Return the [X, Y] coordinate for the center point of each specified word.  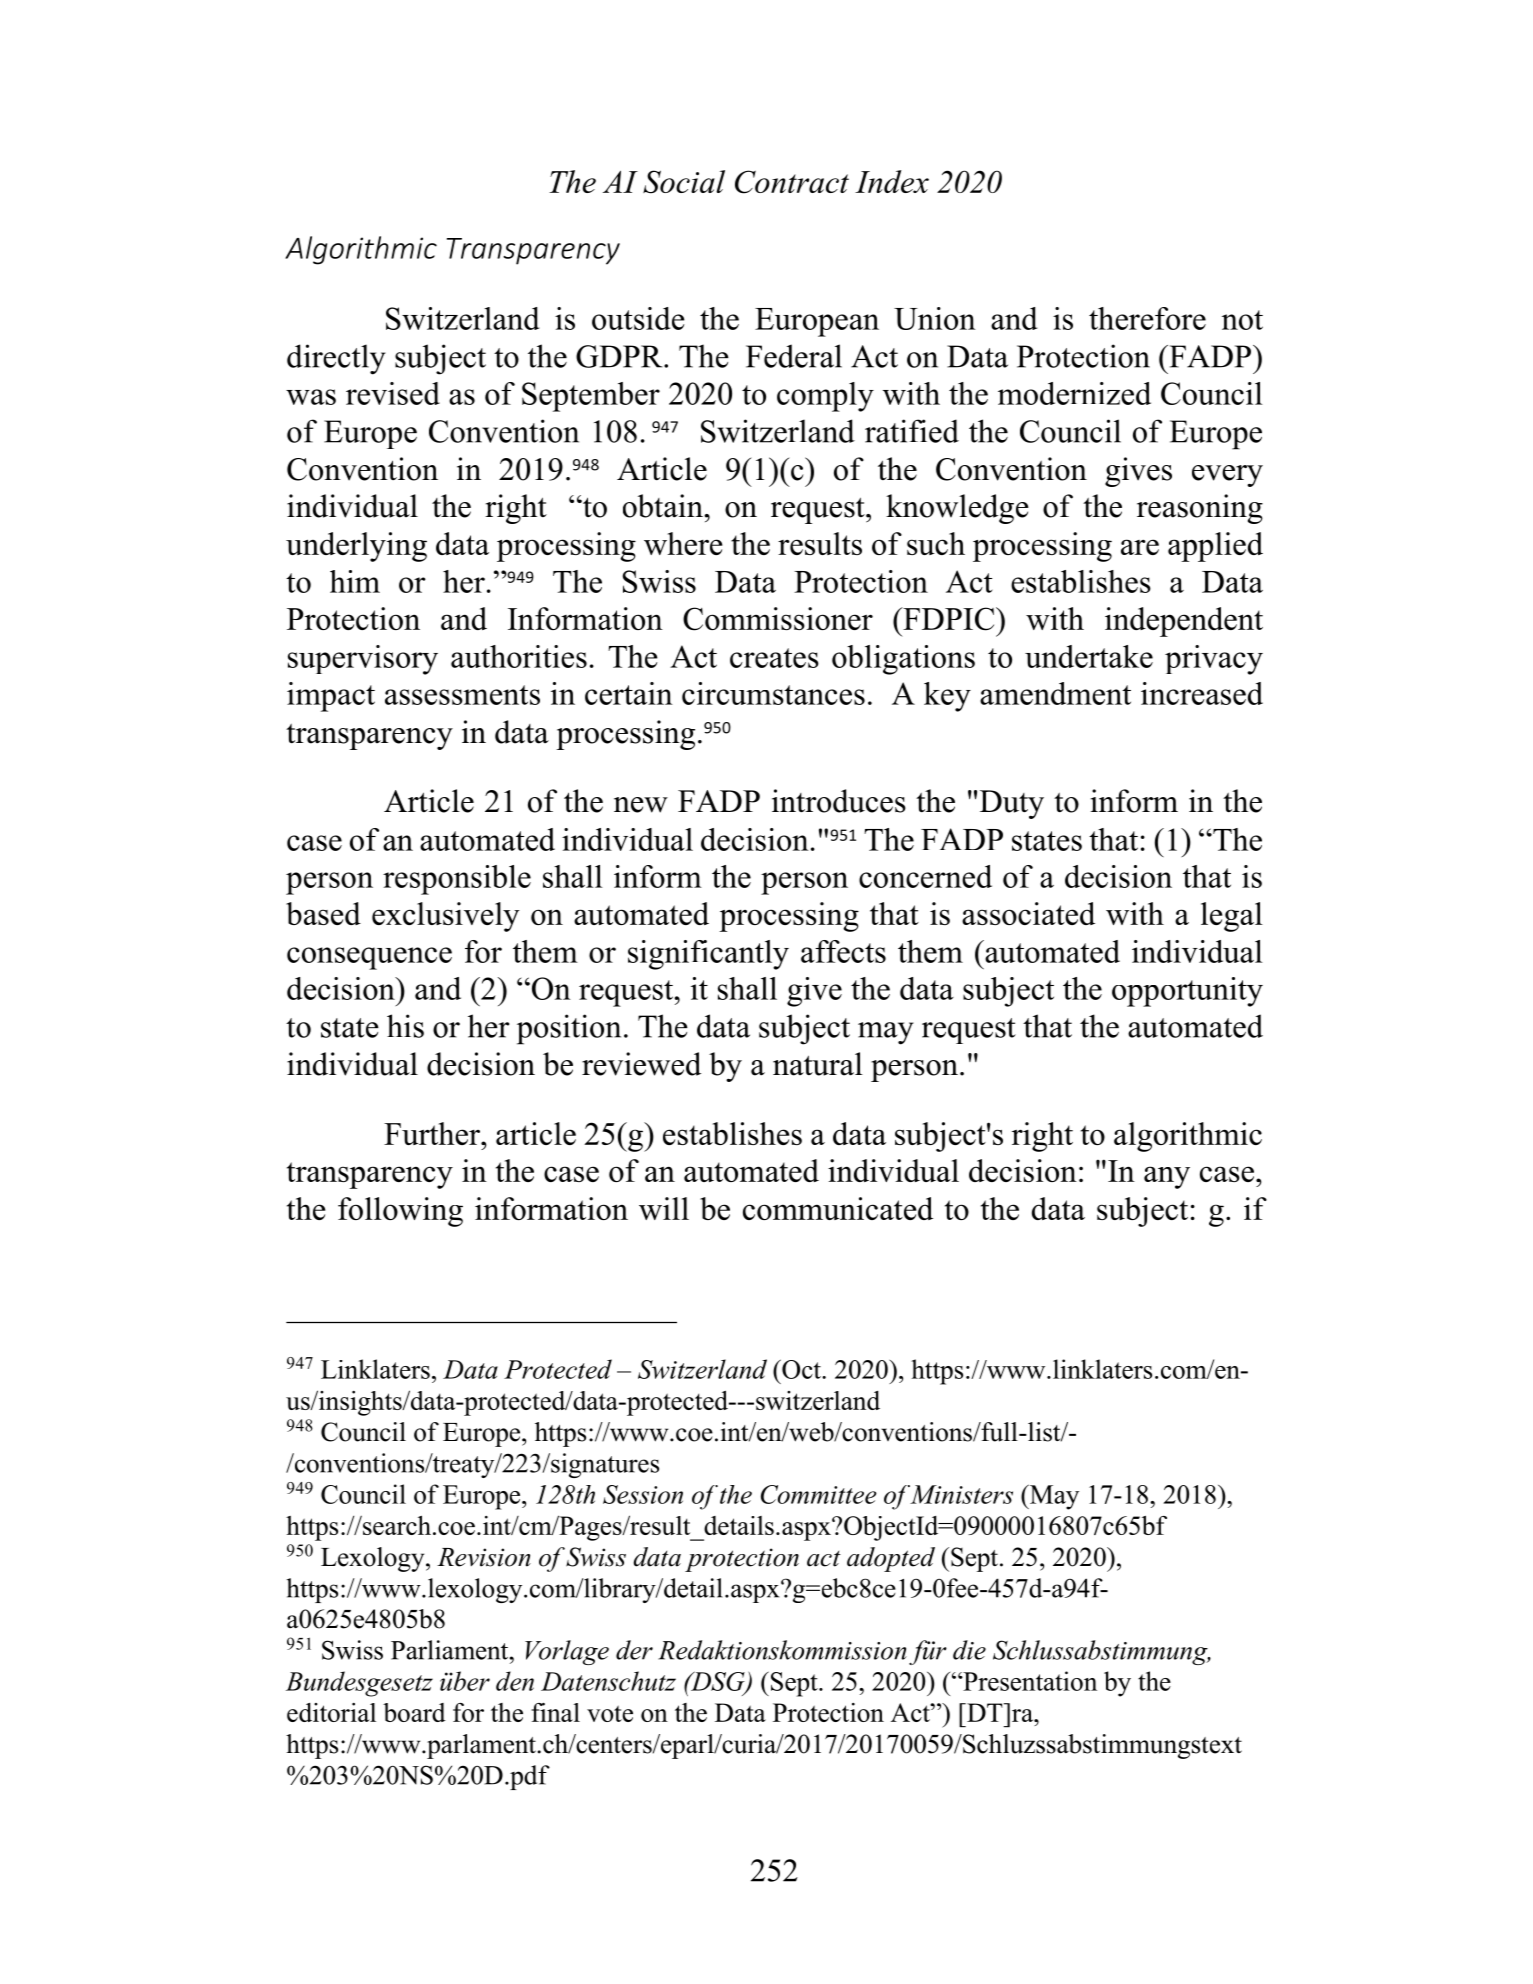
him [355, 581]
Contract [792, 182]
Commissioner [778, 619]
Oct [801, 1369]
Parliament [451, 1650]
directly [336, 359]
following [400, 1212]
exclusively [446, 917]
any [1167, 1177]
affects [843, 951]
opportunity [1187, 992]
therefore [1147, 318]
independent [1184, 622]
